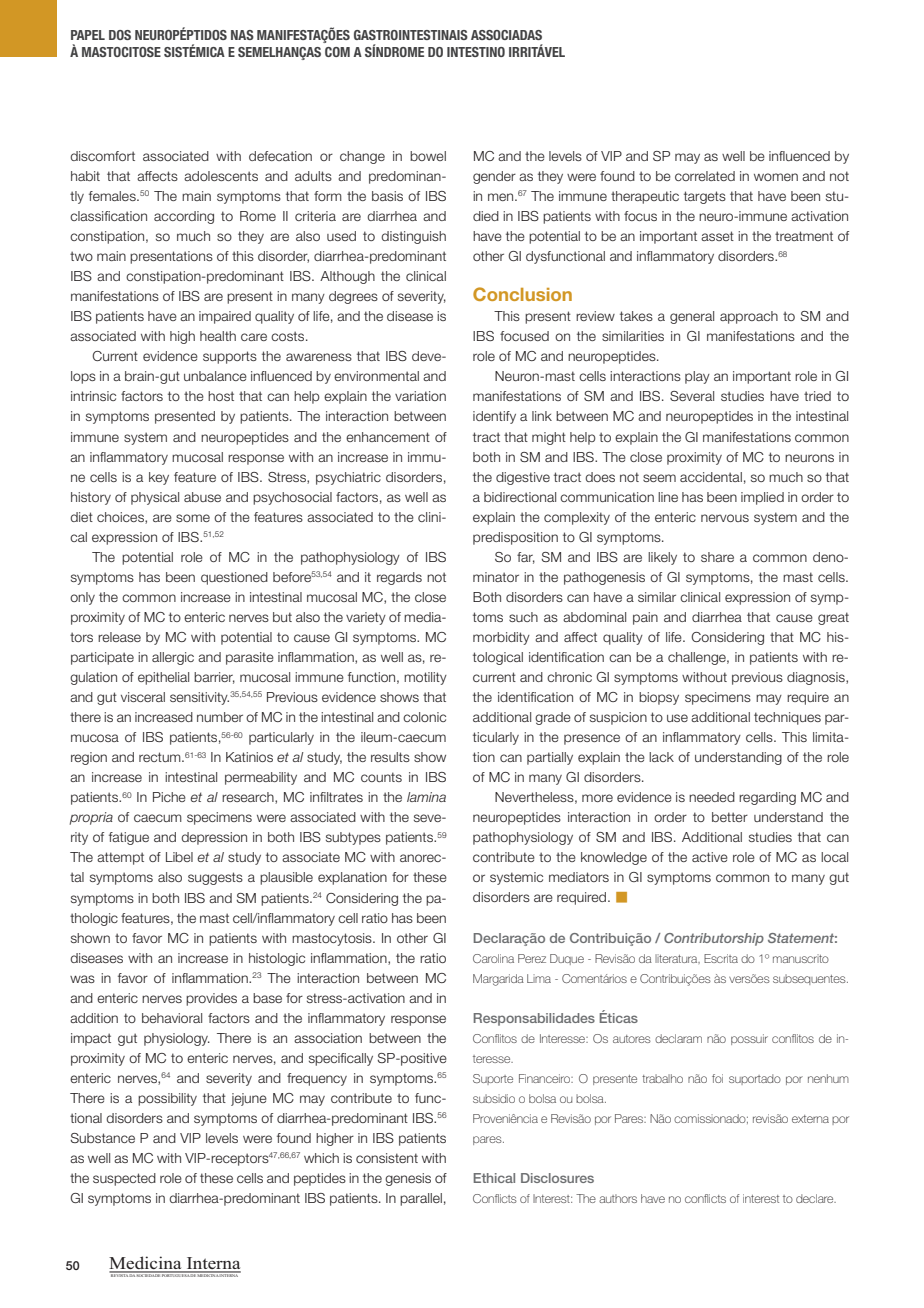 This page has height=1308, width=924. I want to click on lamina, so click(426, 797).
